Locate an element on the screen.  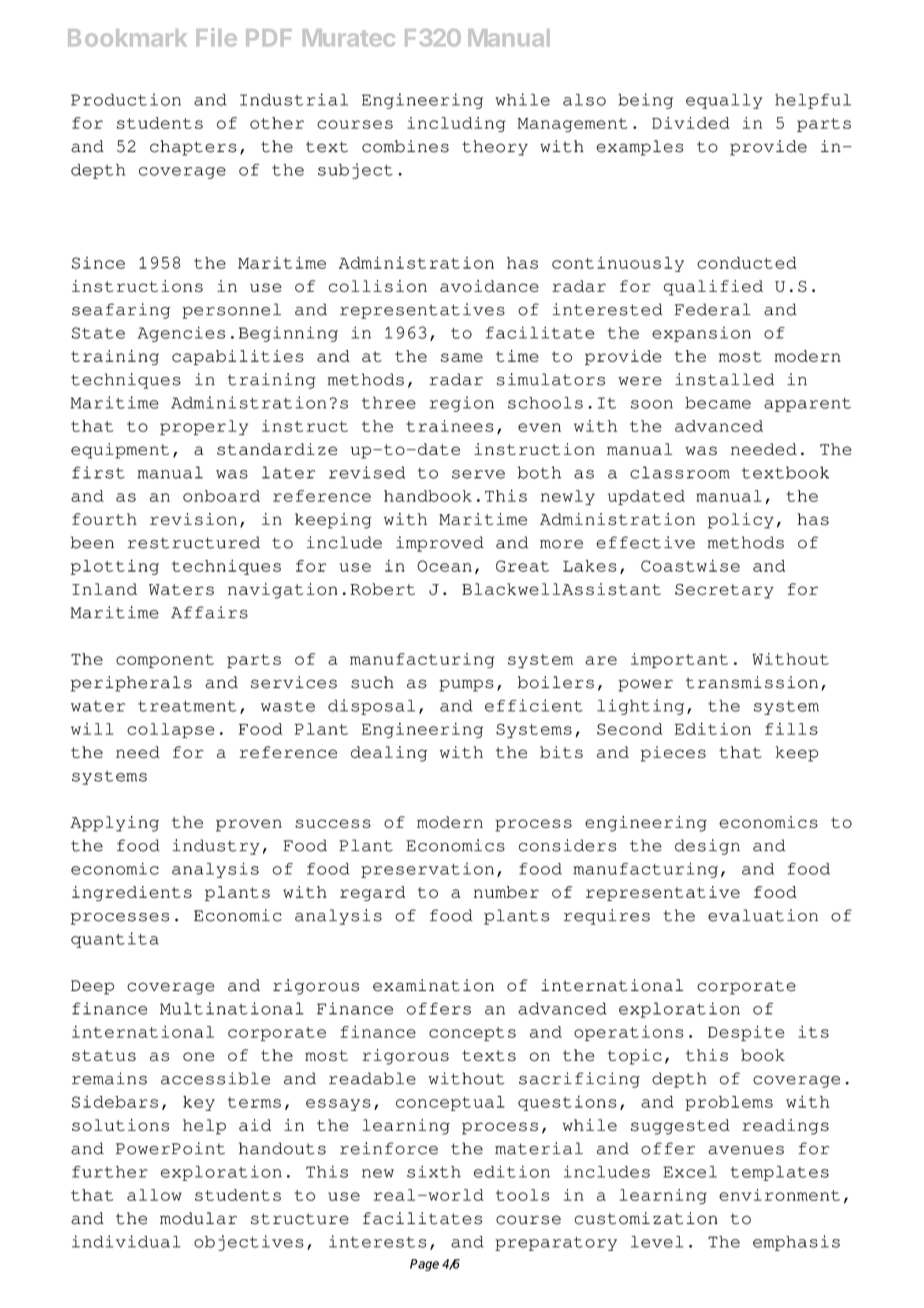
examination is located at coordinates (433, 985).
